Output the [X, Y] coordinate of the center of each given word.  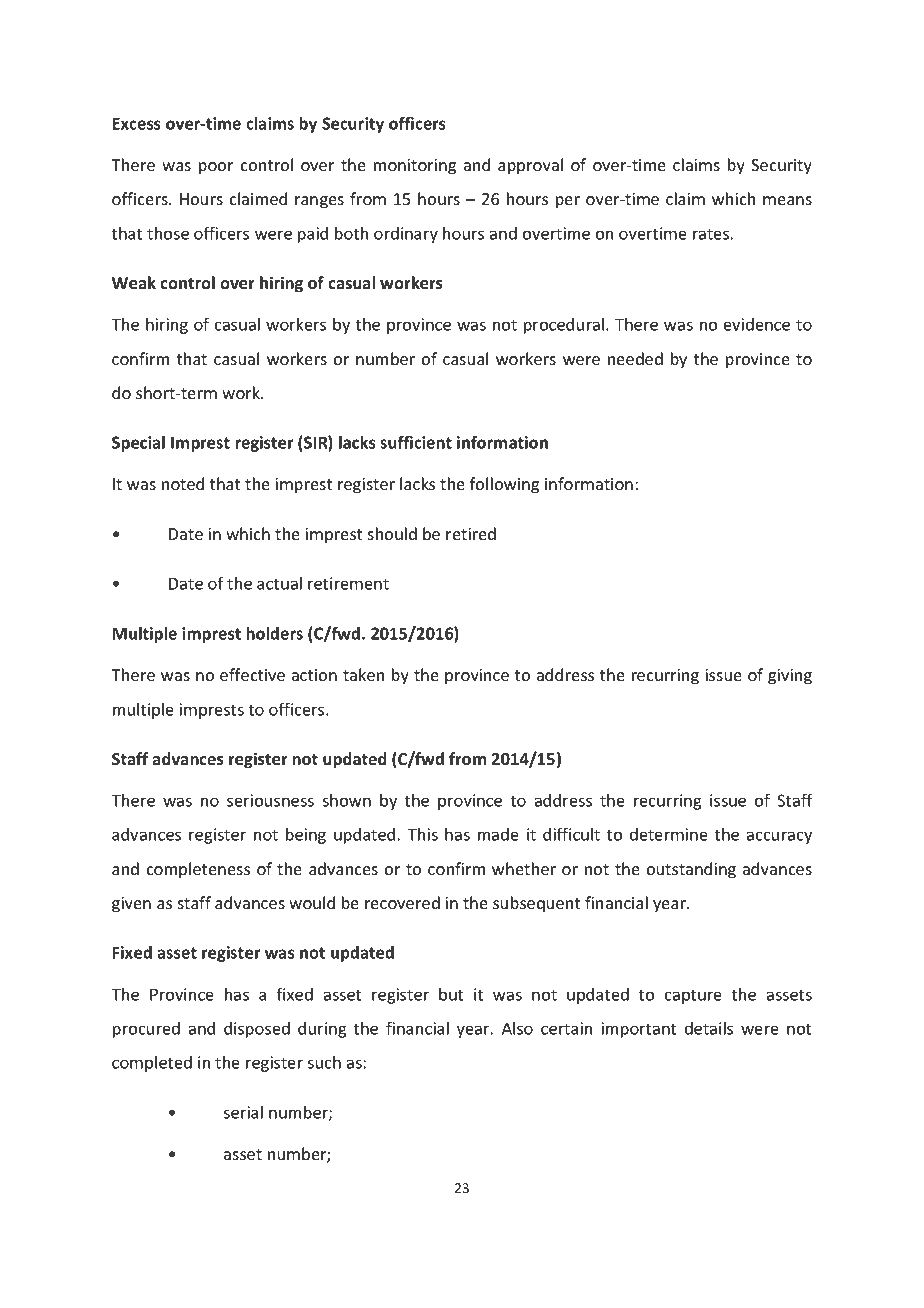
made [498, 834]
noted [183, 483]
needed [635, 358]
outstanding [691, 870]
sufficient [416, 442]
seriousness [270, 800]
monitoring [415, 167]
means [787, 200]
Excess [136, 123]
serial [243, 1112]
